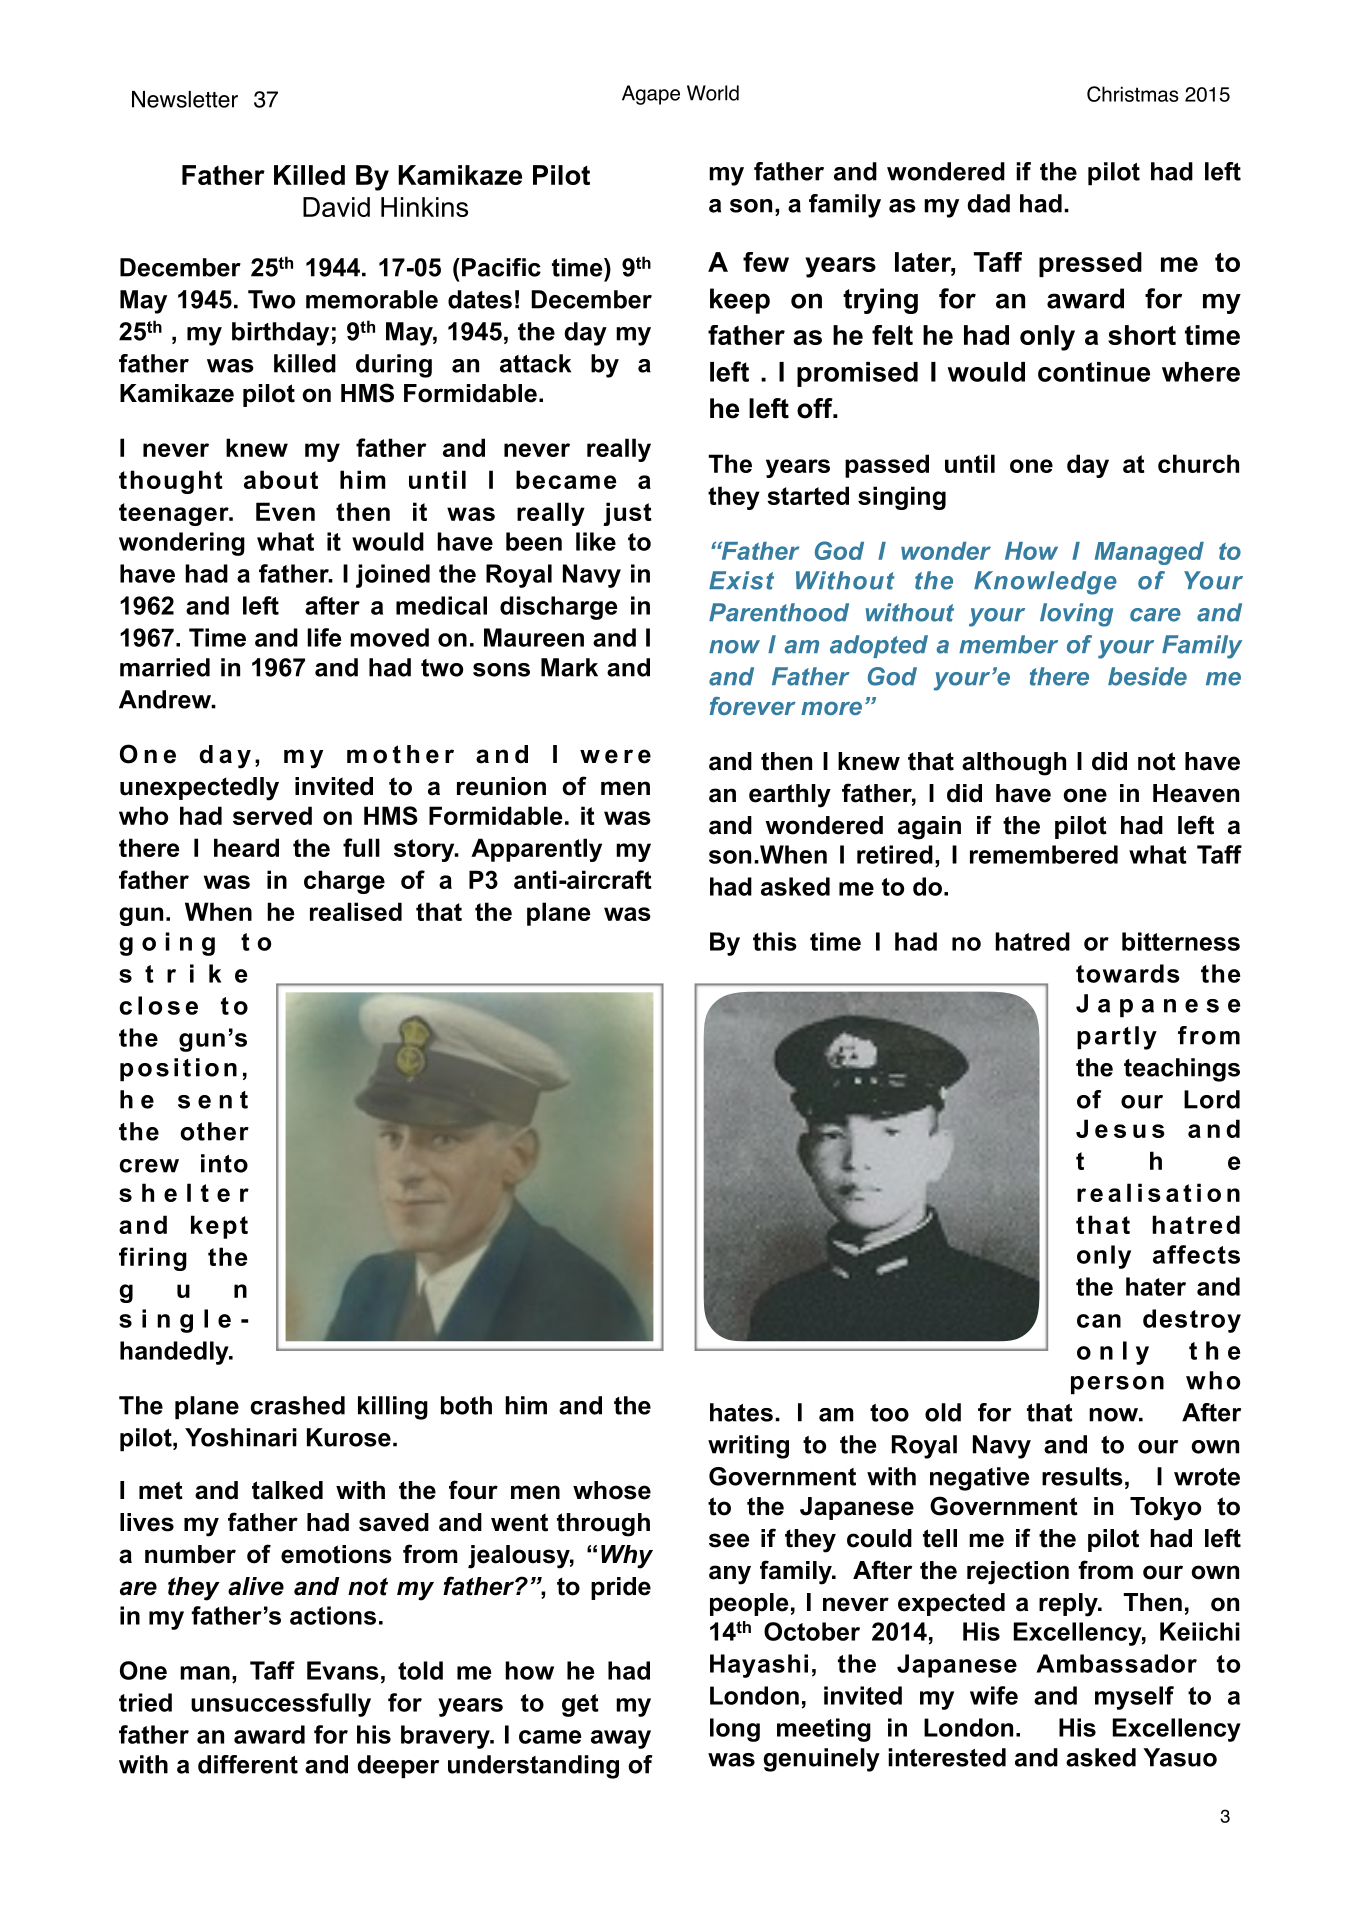  I want to click on hates, so click(741, 1412).
